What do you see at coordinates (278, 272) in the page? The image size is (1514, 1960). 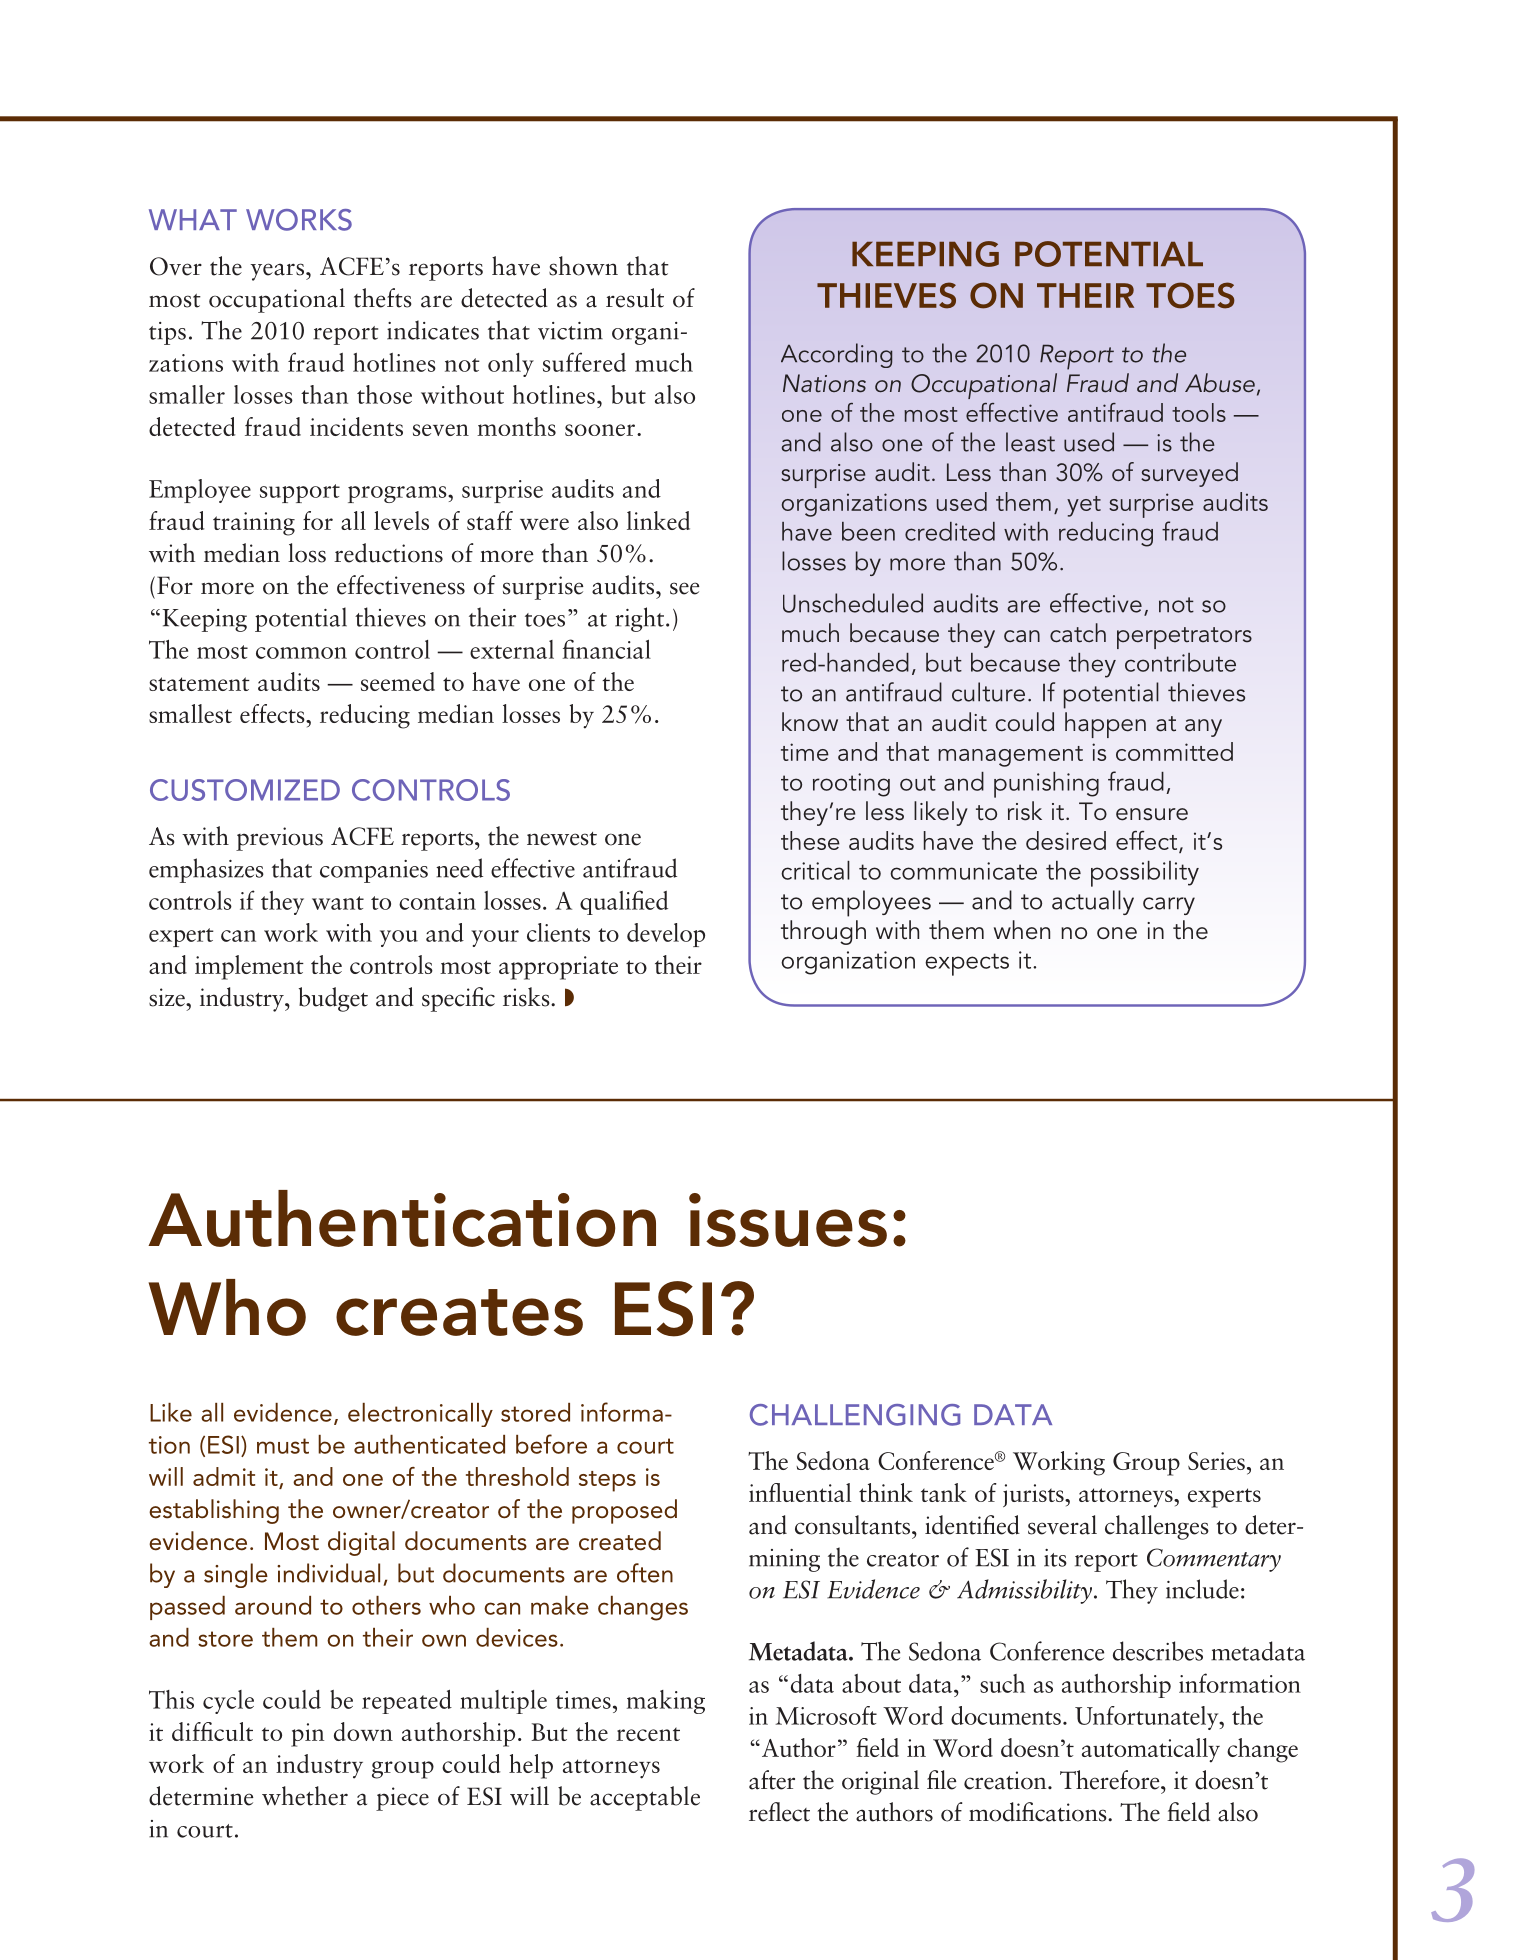 I see `years` at bounding box center [278, 272].
